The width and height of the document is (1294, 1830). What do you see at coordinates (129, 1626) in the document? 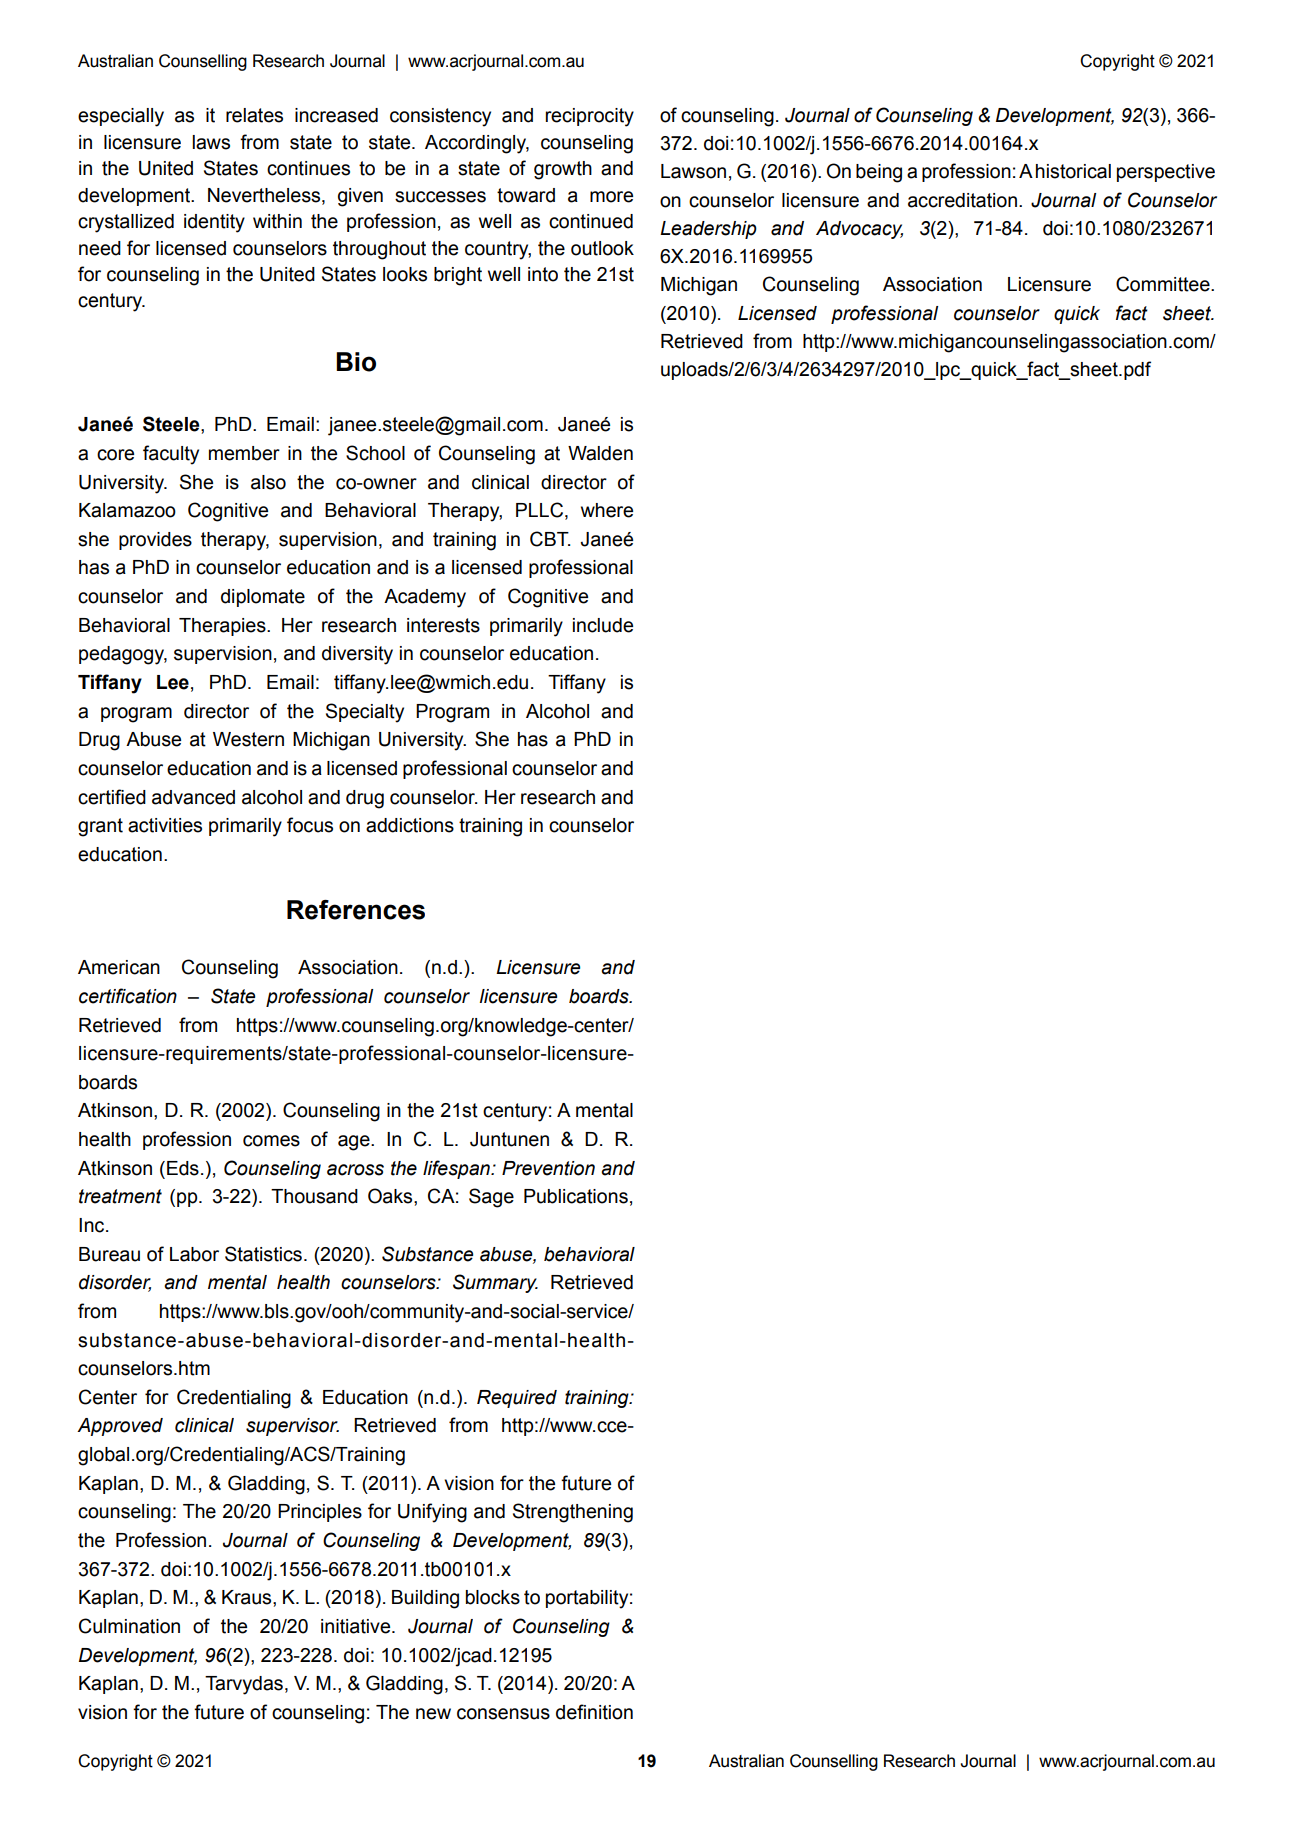
I see `Culmination` at bounding box center [129, 1626].
